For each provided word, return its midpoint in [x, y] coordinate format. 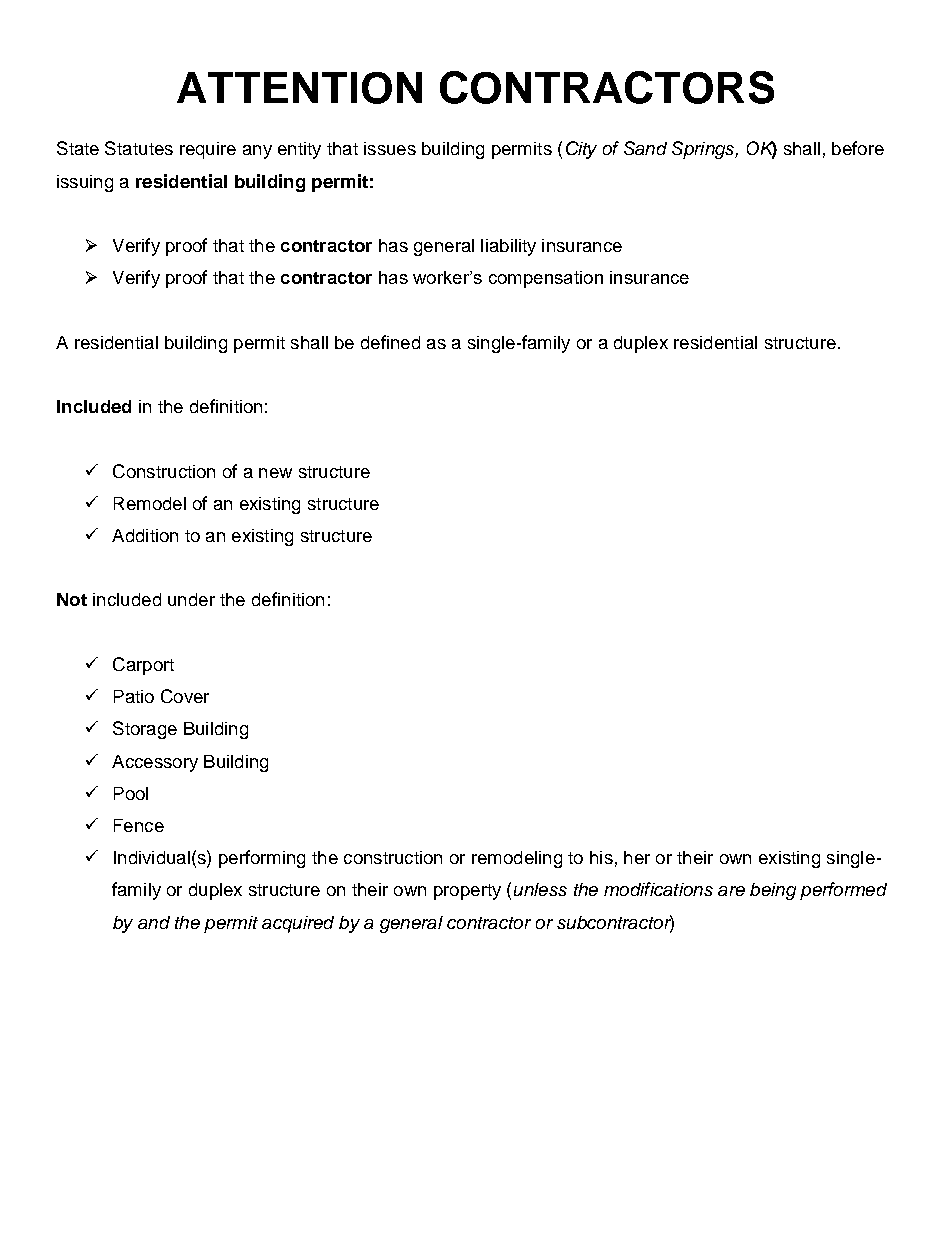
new [275, 473]
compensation [546, 279]
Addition [145, 535]
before [858, 148]
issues [390, 148]
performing [262, 859]
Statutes [139, 148]
